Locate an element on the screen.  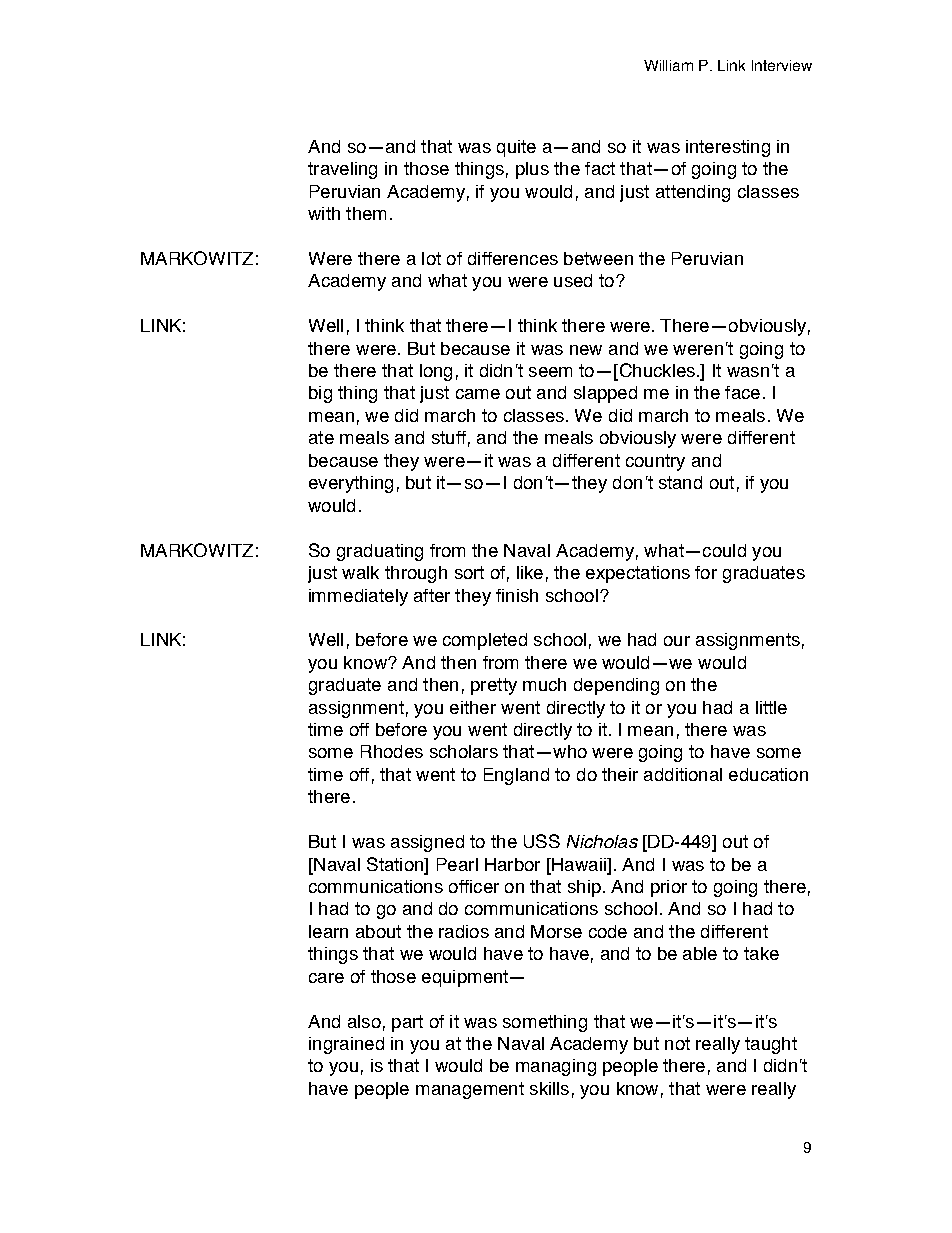
big is located at coordinates (320, 394).
